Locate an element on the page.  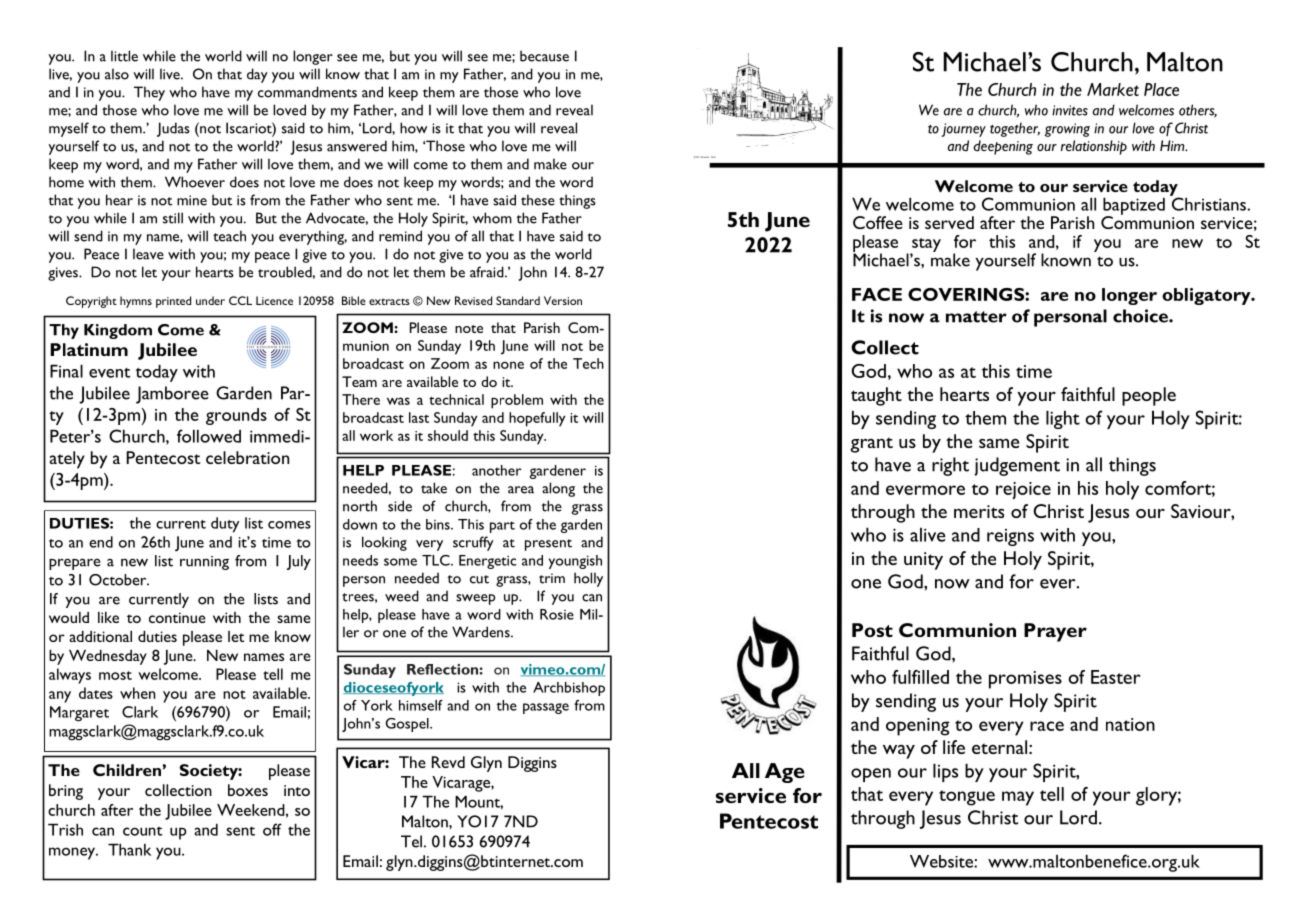
celebration is located at coordinates (247, 457).
